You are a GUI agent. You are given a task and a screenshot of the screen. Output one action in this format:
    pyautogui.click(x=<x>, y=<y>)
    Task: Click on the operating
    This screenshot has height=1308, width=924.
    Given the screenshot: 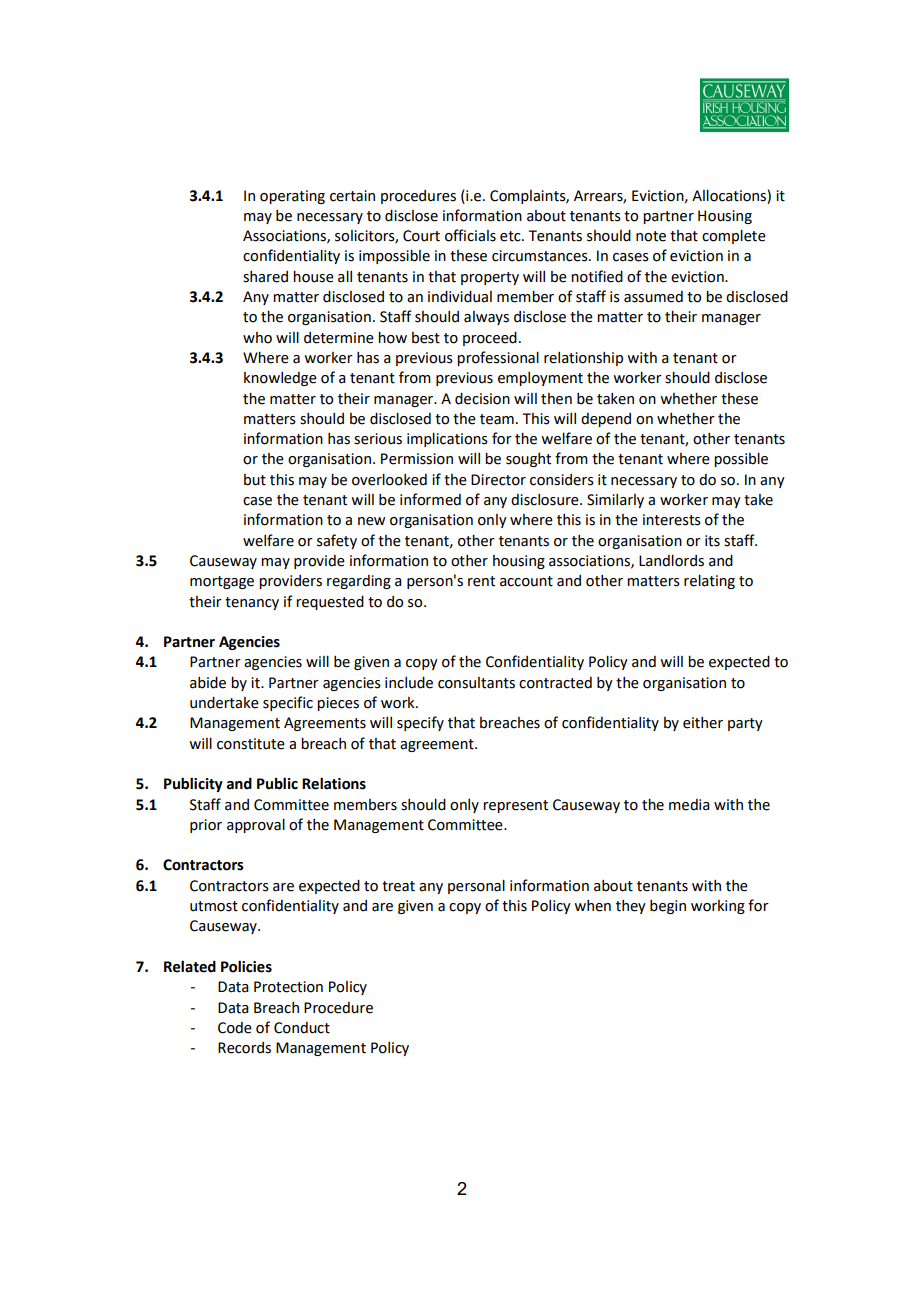 What is the action you would take?
    pyautogui.click(x=292, y=197)
